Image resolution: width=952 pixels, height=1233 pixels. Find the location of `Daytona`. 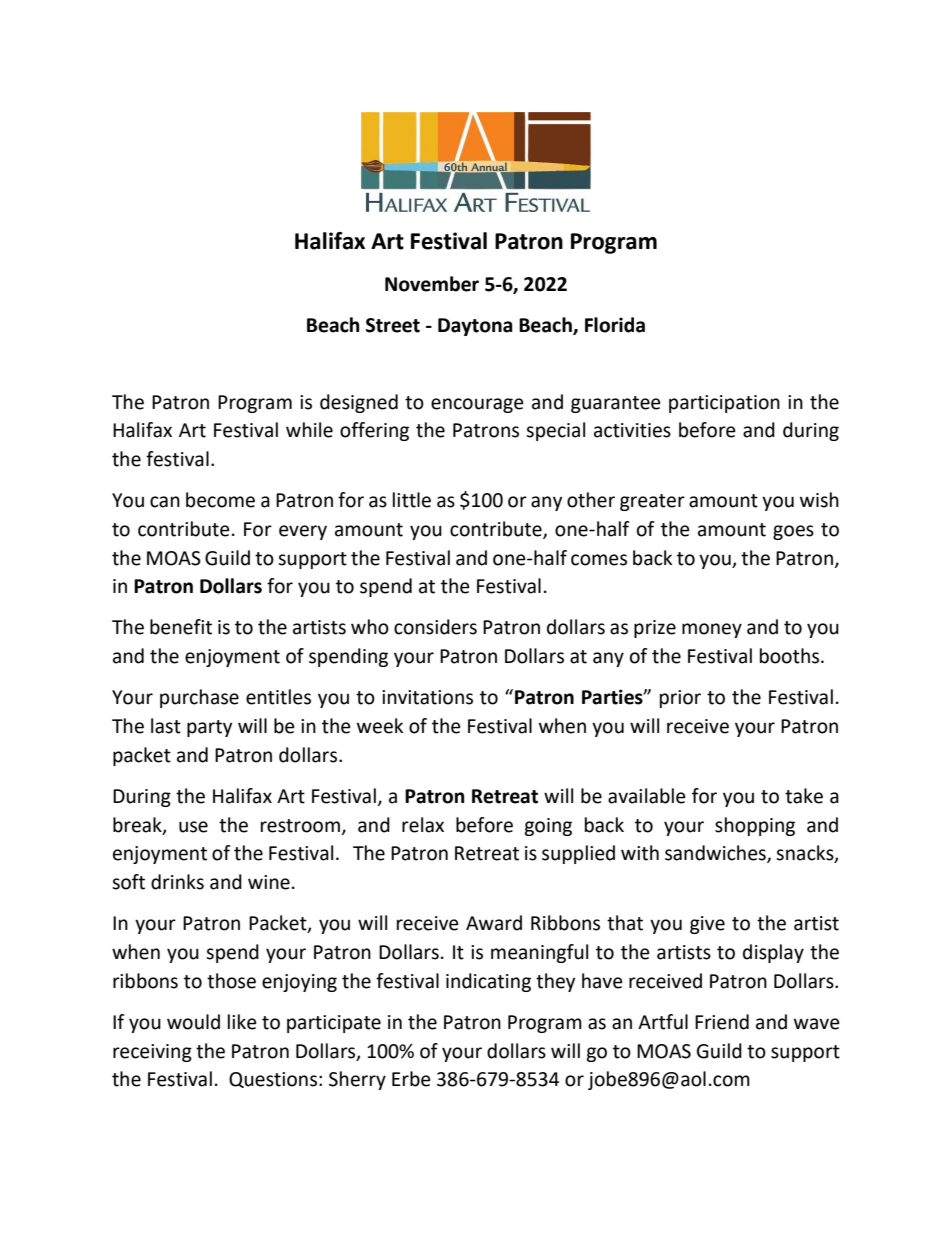

Daytona is located at coordinates (475, 327).
